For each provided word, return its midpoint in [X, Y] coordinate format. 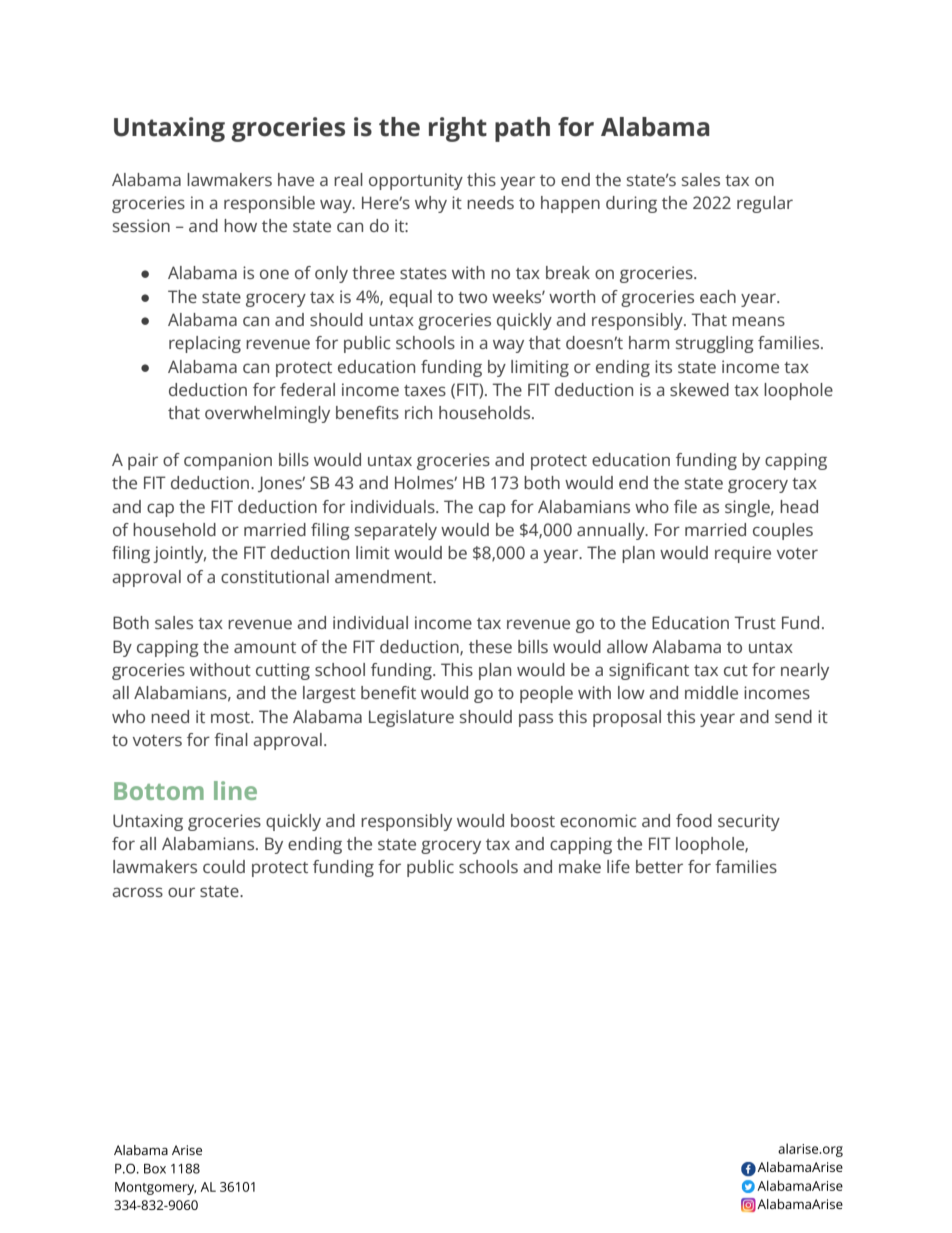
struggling [715, 344]
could [224, 866]
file [685, 506]
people [546, 694]
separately [396, 531]
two [472, 297]
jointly [179, 554]
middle [711, 692]
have [296, 179]
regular [765, 204]
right [458, 129]
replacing [205, 344]
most [231, 717]
